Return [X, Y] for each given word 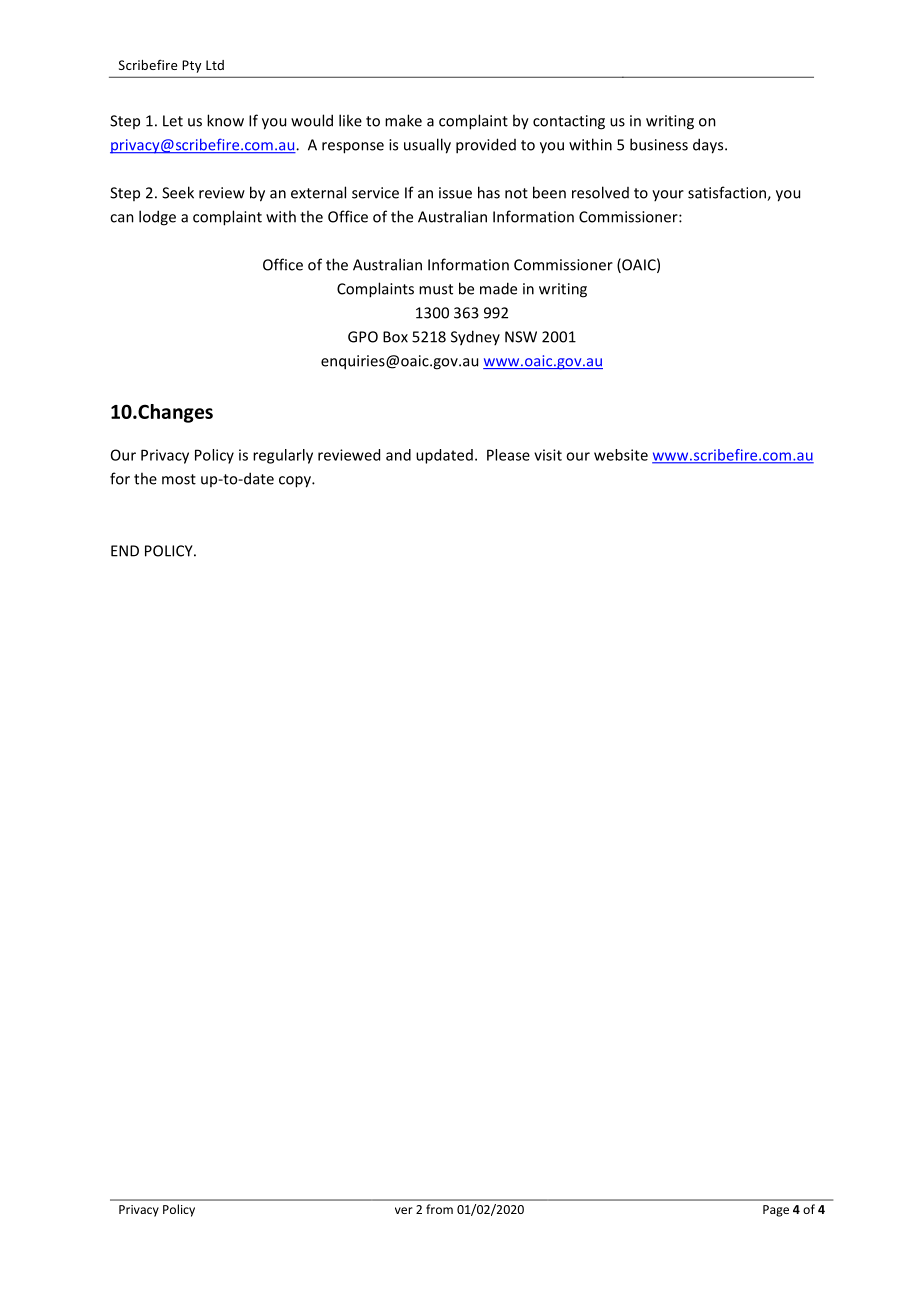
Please [508, 455]
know [225, 120]
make [403, 120]
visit [548, 455]
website [621, 455]
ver [404, 1210]
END [125, 551]
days [709, 146]
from [439, 1209]
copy [296, 482]
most [179, 479]
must [436, 289]
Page [776, 1211]
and [398, 455]
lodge [157, 218]
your [668, 195]
